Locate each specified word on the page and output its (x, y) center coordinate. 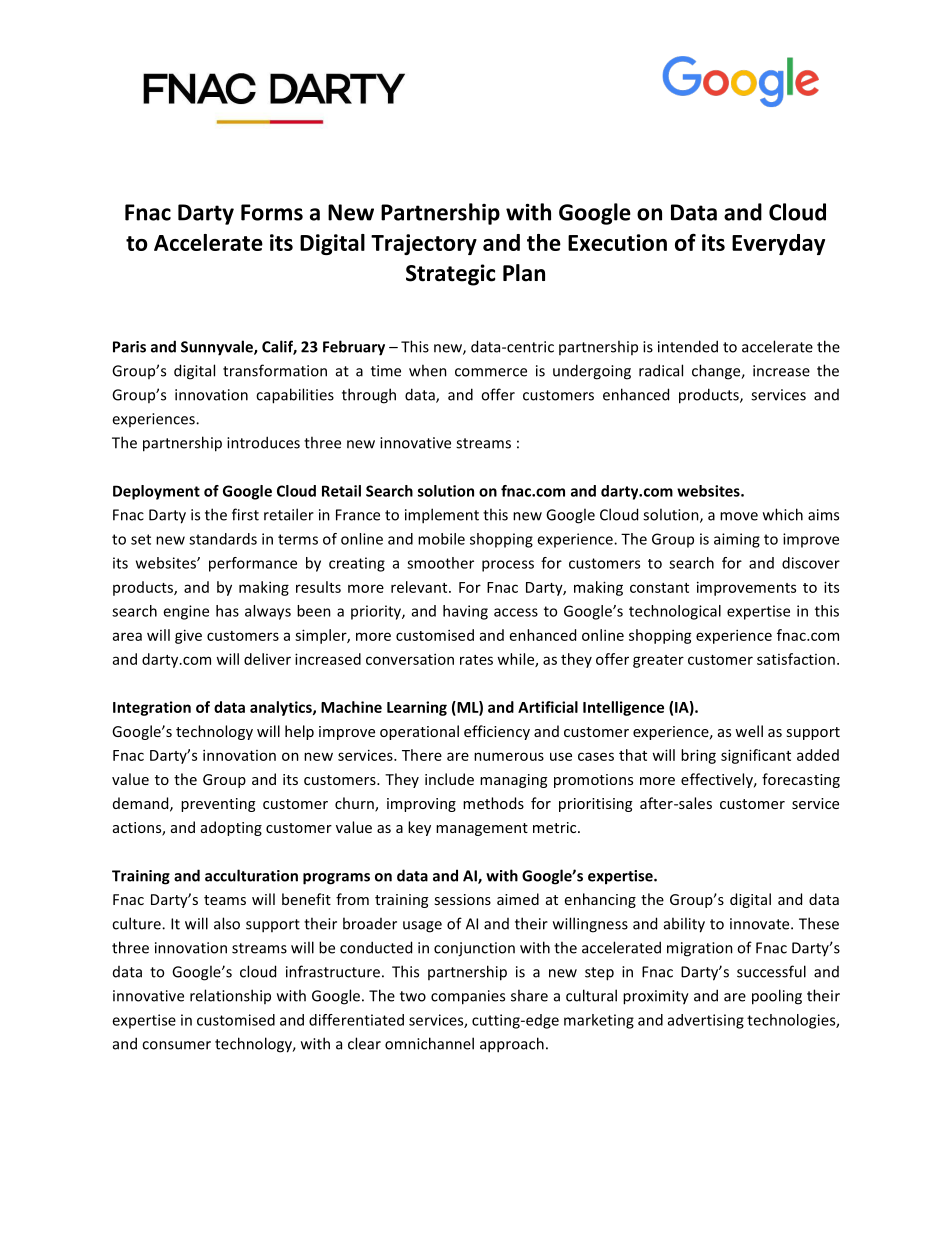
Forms (272, 212)
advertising (706, 1021)
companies (468, 997)
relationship (230, 996)
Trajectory (424, 244)
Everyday (778, 244)
